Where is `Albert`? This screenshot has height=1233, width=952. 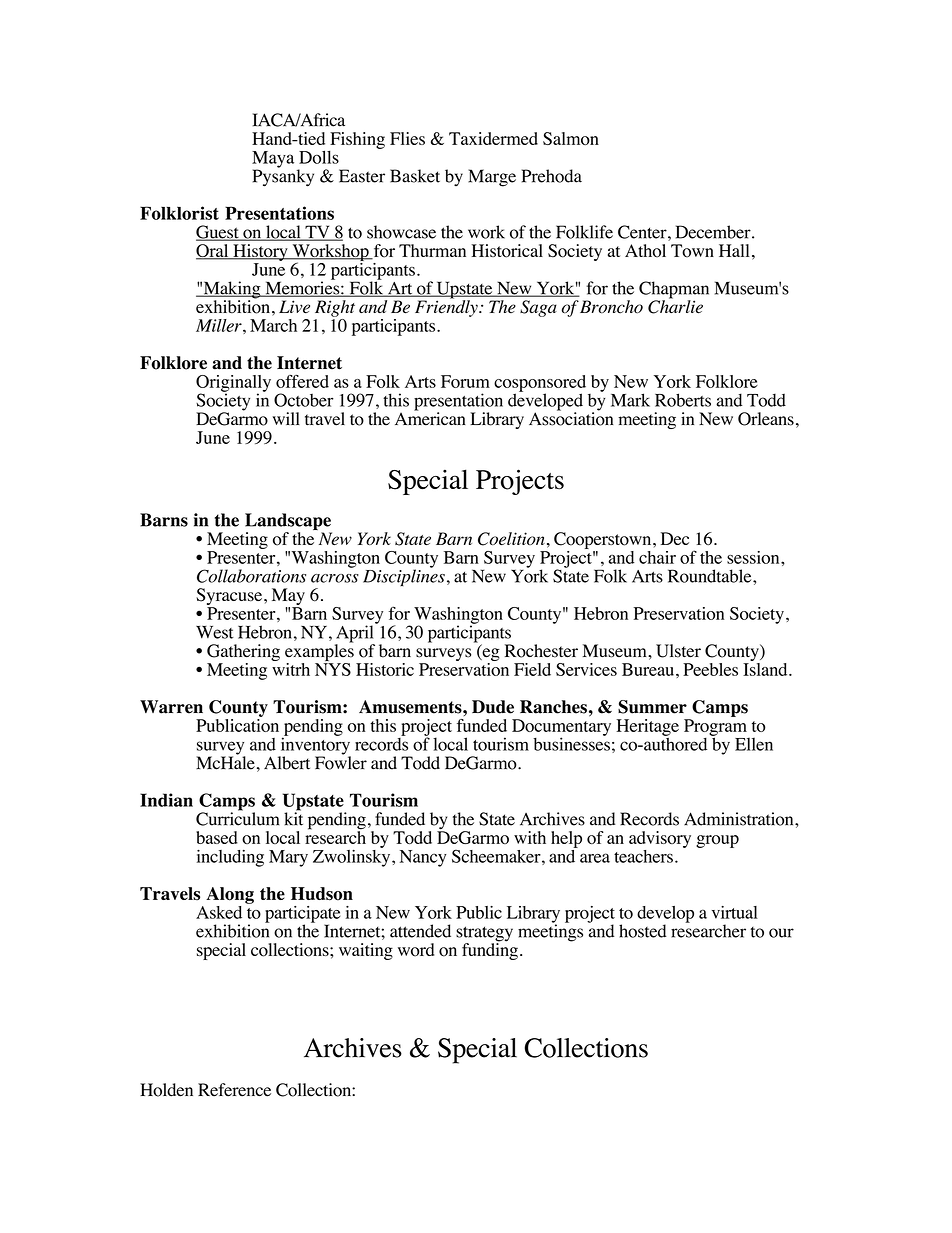
Albert is located at coordinates (287, 763).
